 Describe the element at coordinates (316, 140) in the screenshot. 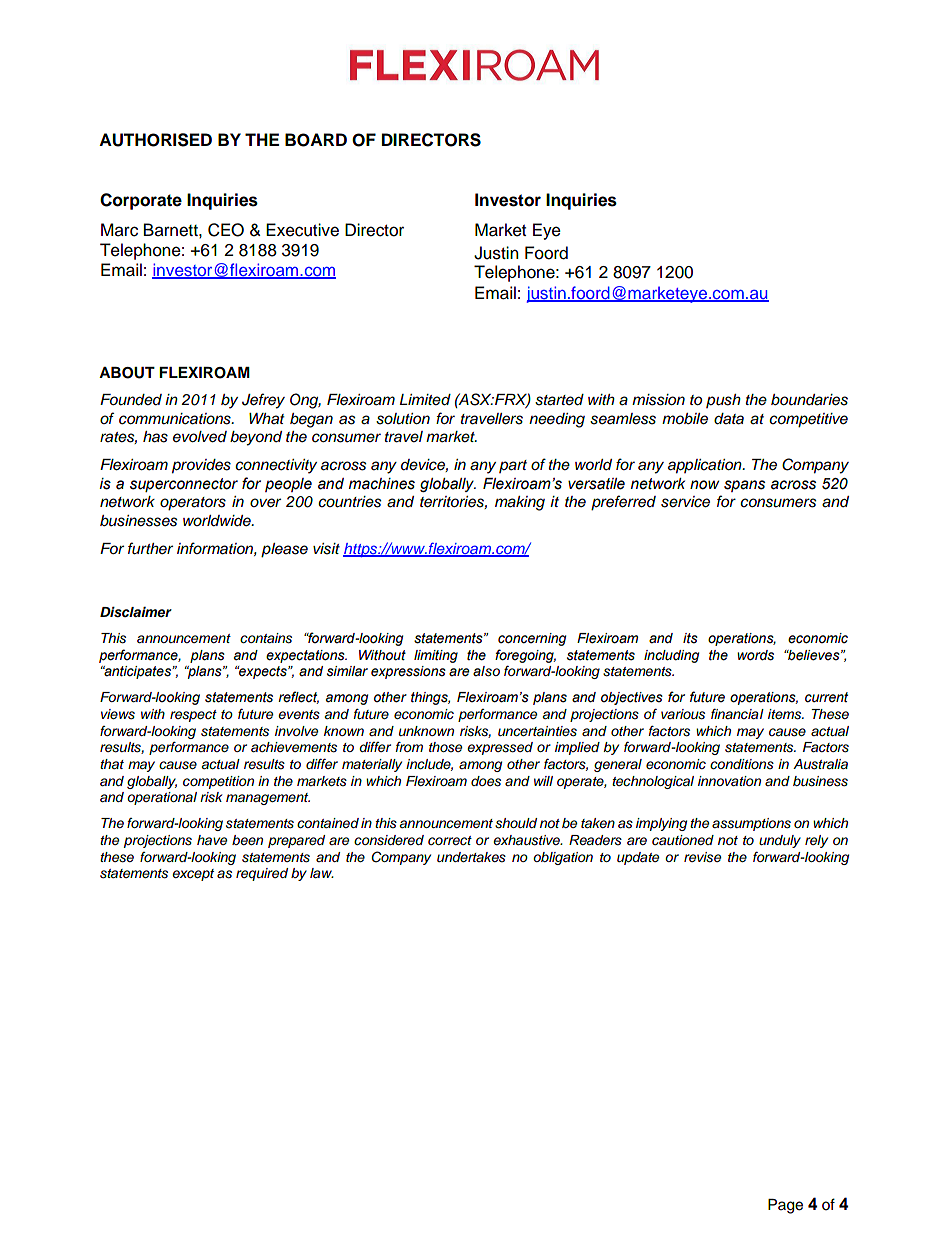

I see `BOARD` at that location.
